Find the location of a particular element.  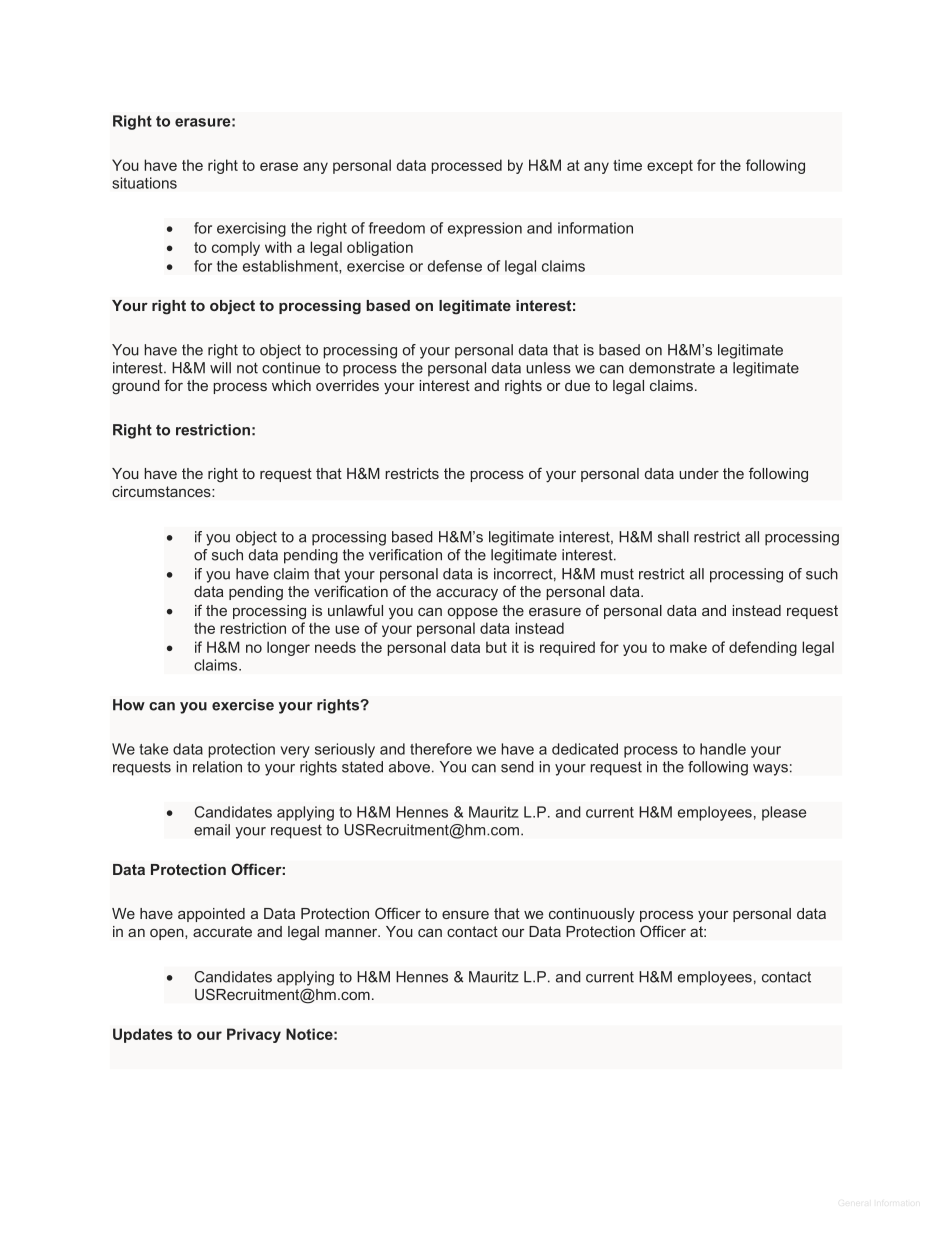

except is located at coordinates (670, 167).
